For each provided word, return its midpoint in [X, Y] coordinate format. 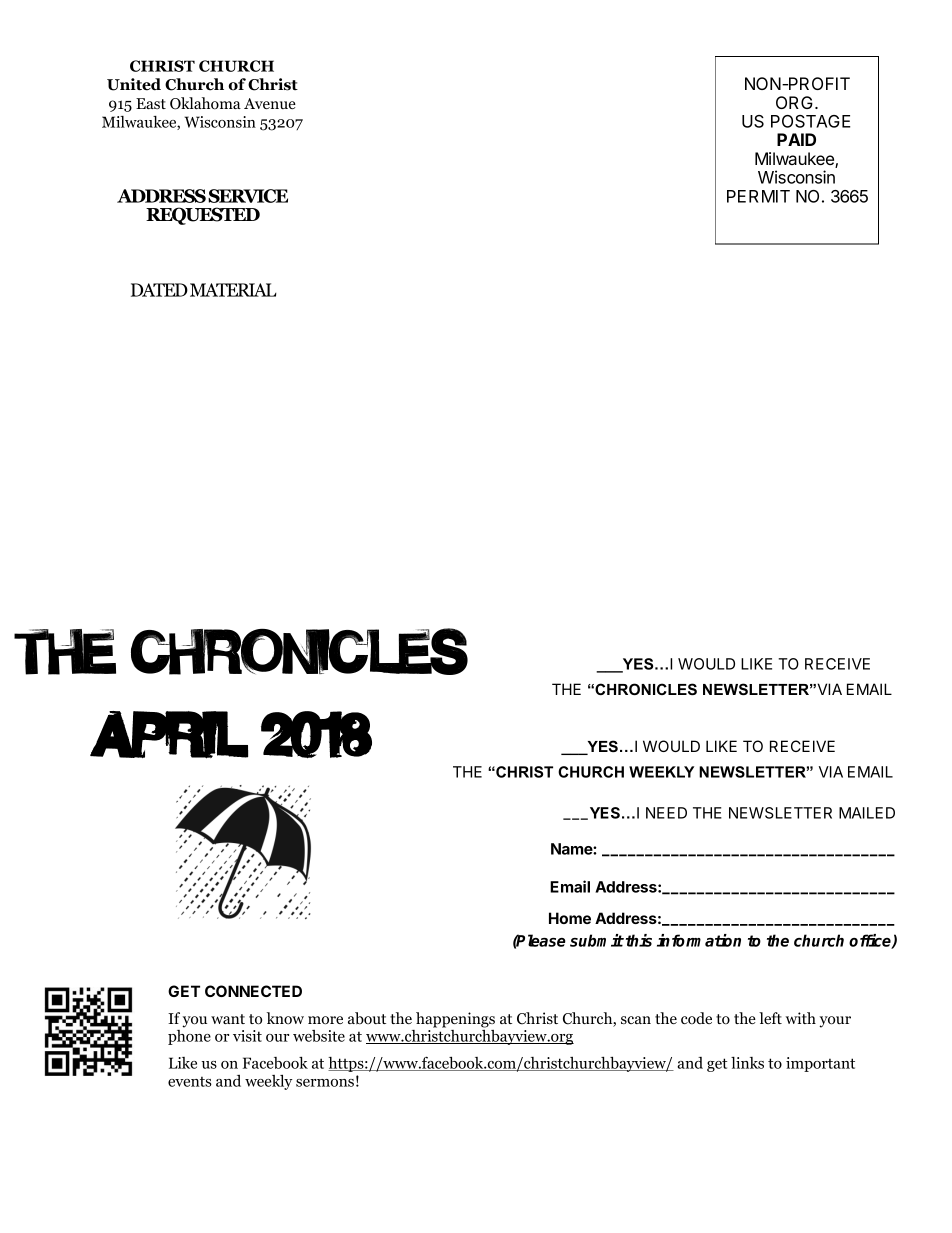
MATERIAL [233, 290]
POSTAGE [810, 121]
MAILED [867, 813]
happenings [455, 1020]
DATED [159, 290]
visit [247, 1036]
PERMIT [758, 196]
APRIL [169, 735]
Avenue [270, 103]
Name [572, 849]
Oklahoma [205, 103]
